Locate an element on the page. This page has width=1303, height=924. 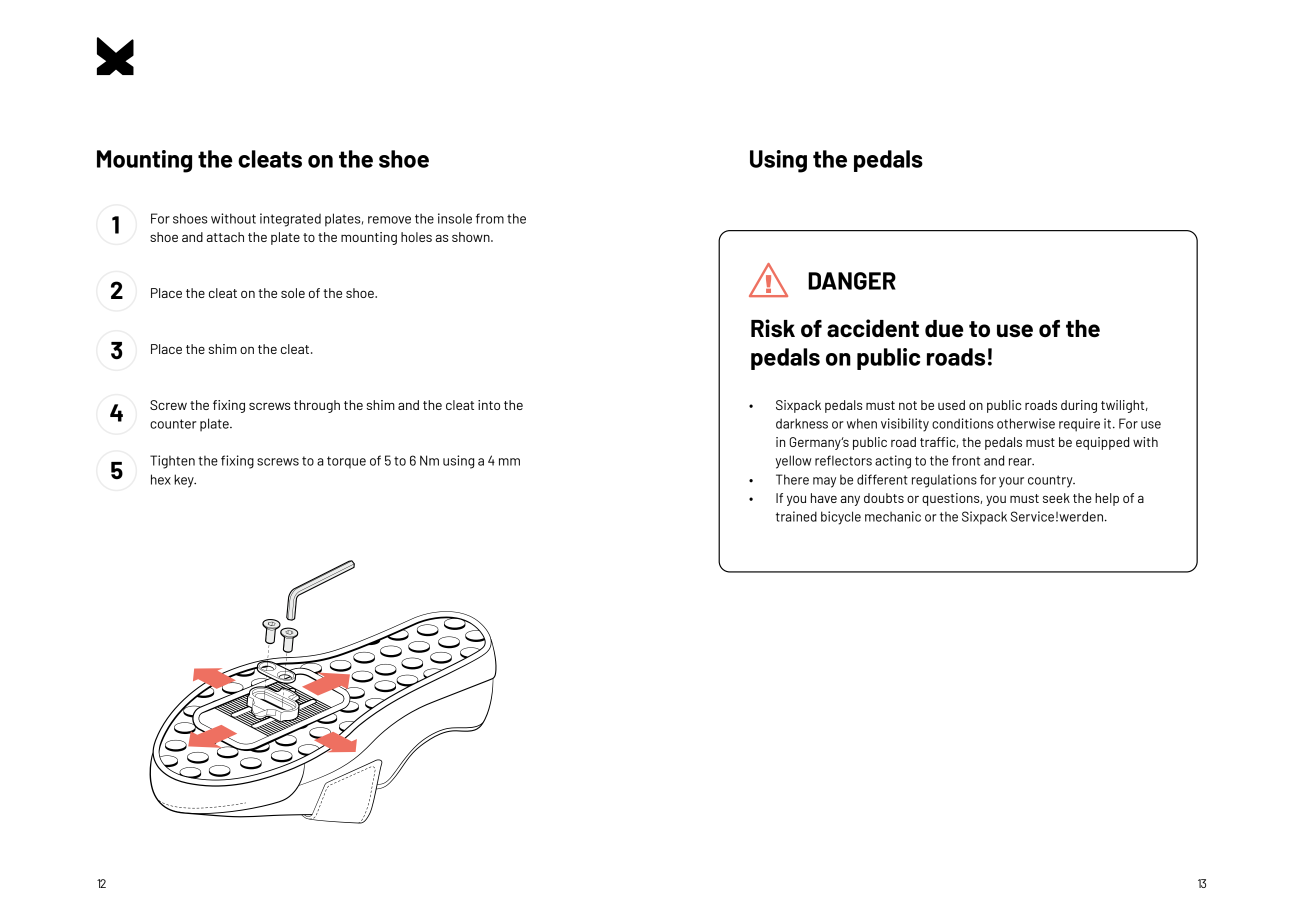
into is located at coordinates (489, 405).
